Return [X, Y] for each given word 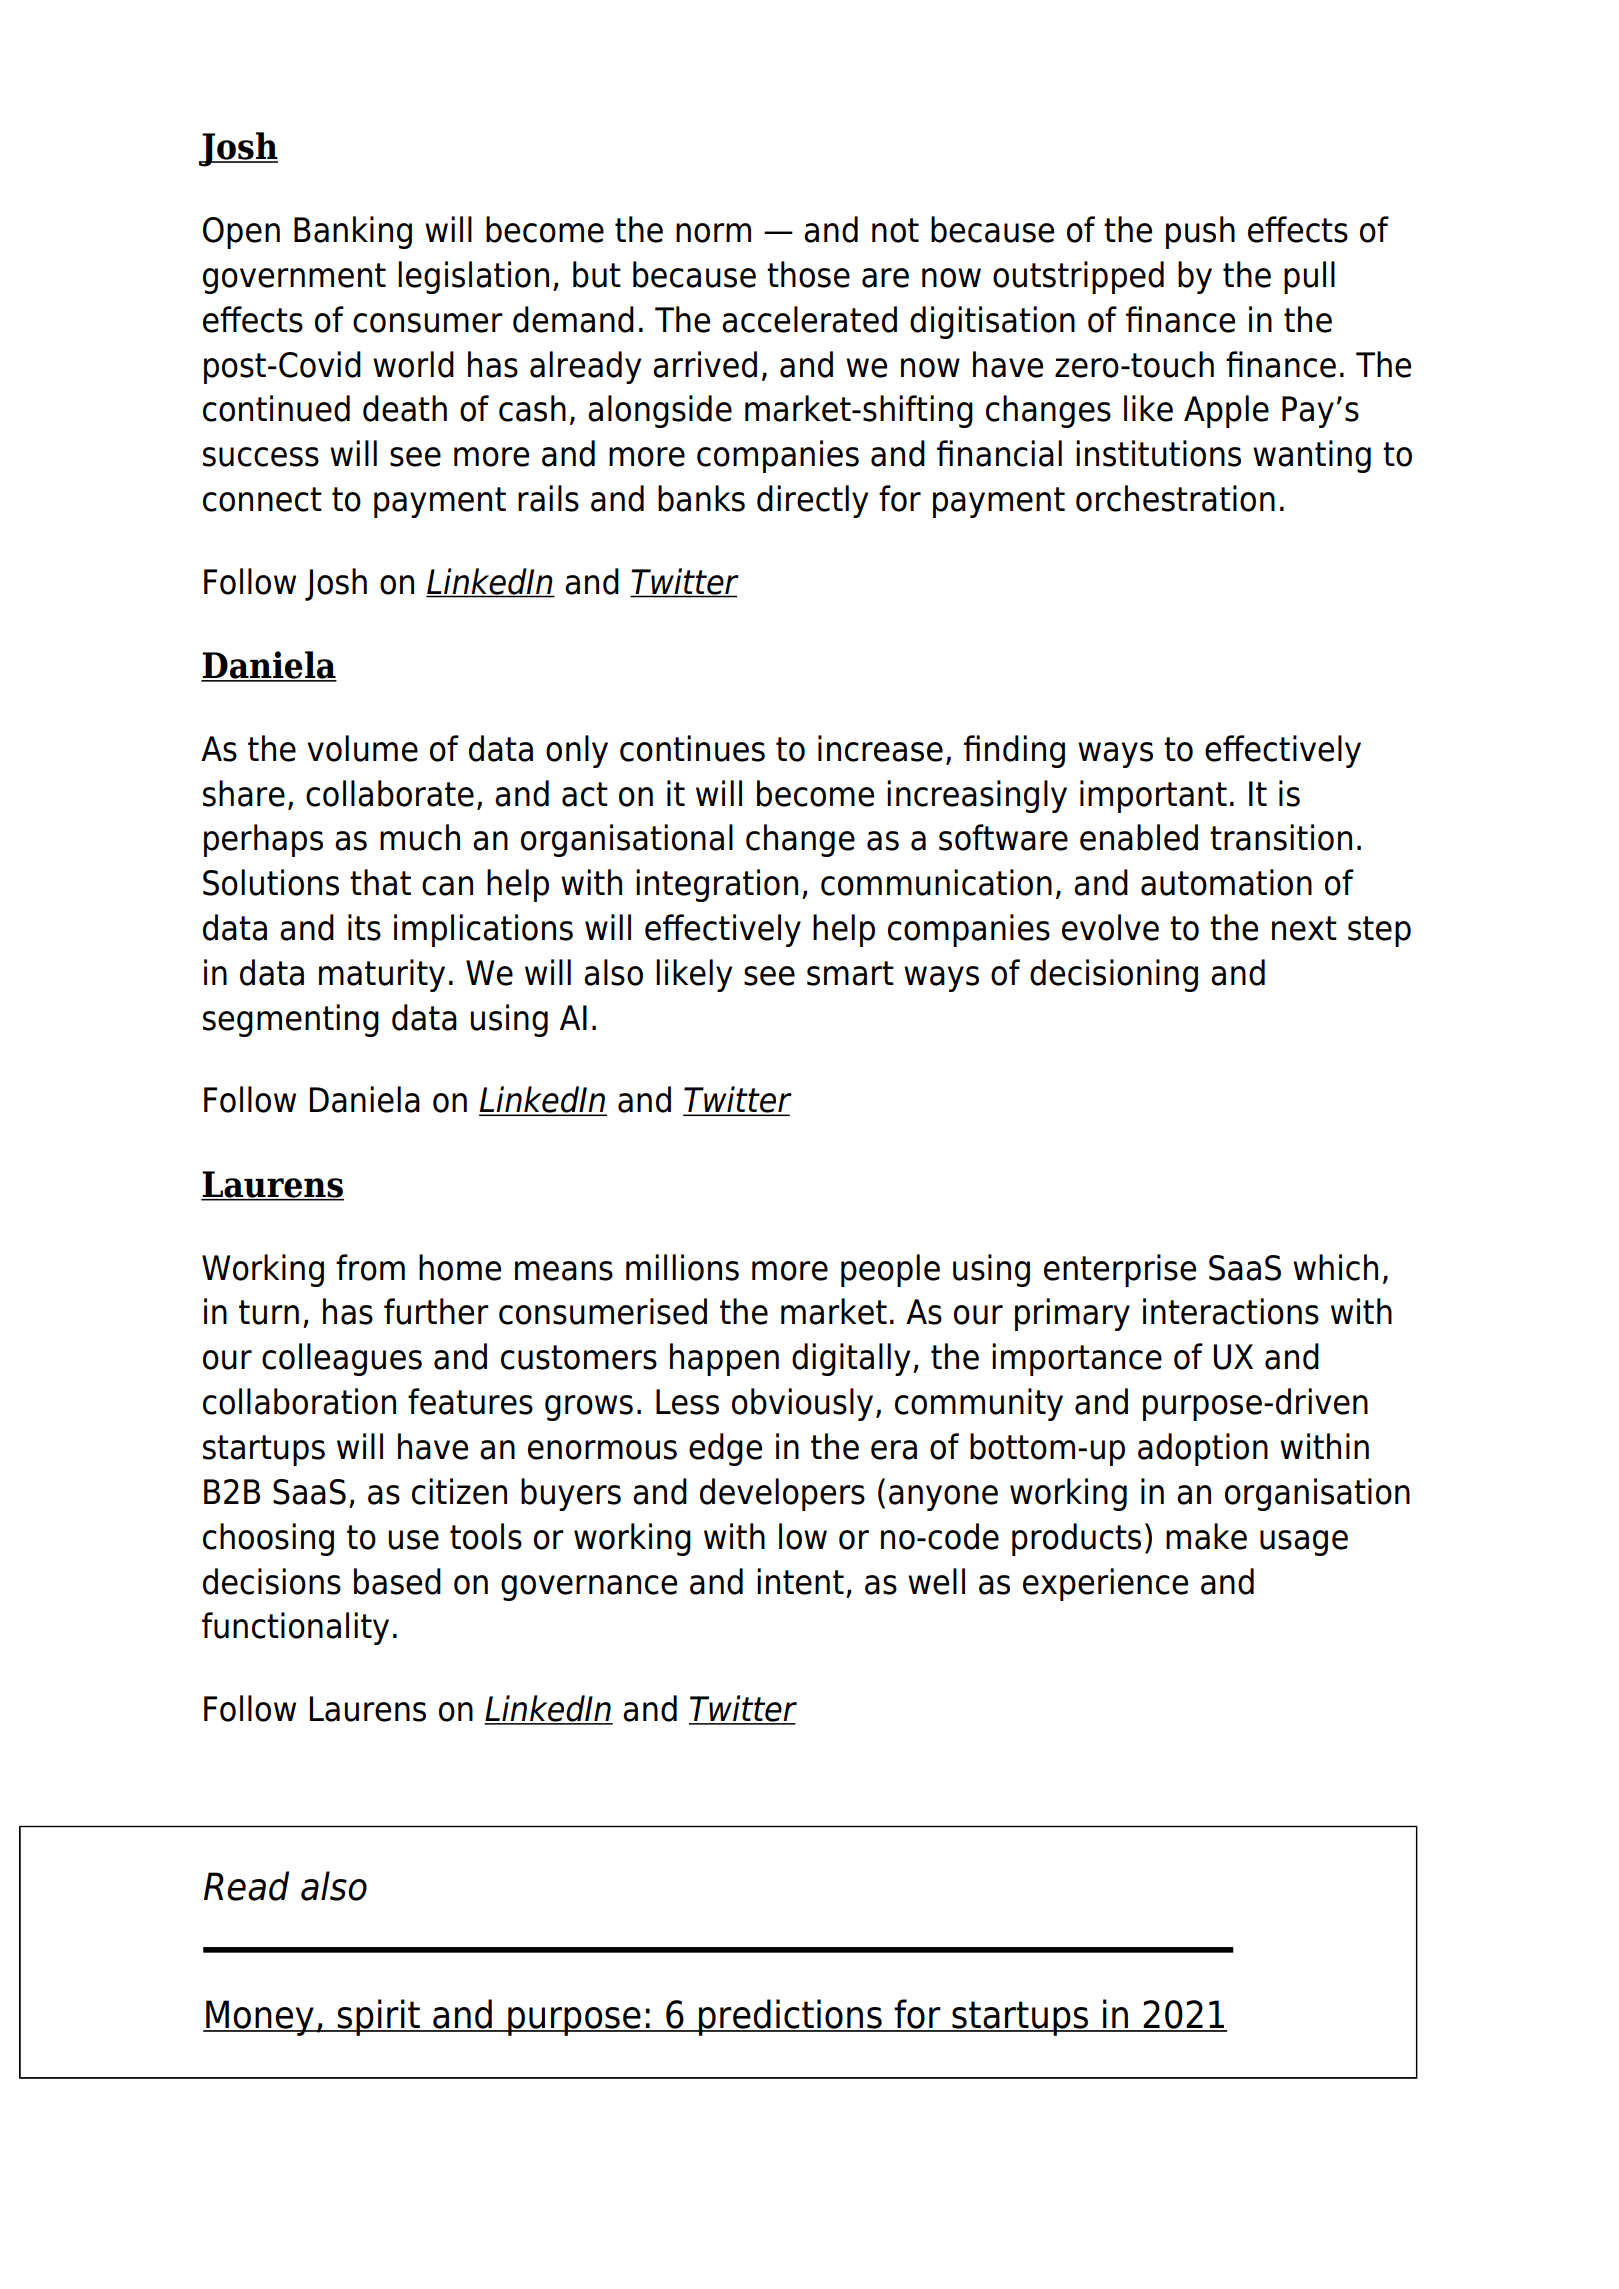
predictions [790, 2017]
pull [1309, 277]
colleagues [342, 1359]
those [808, 274]
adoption [1203, 1449]
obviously [802, 1404]
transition [1281, 837]
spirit [379, 2017]
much [420, 837]
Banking [353, 232]
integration [717, 885]
